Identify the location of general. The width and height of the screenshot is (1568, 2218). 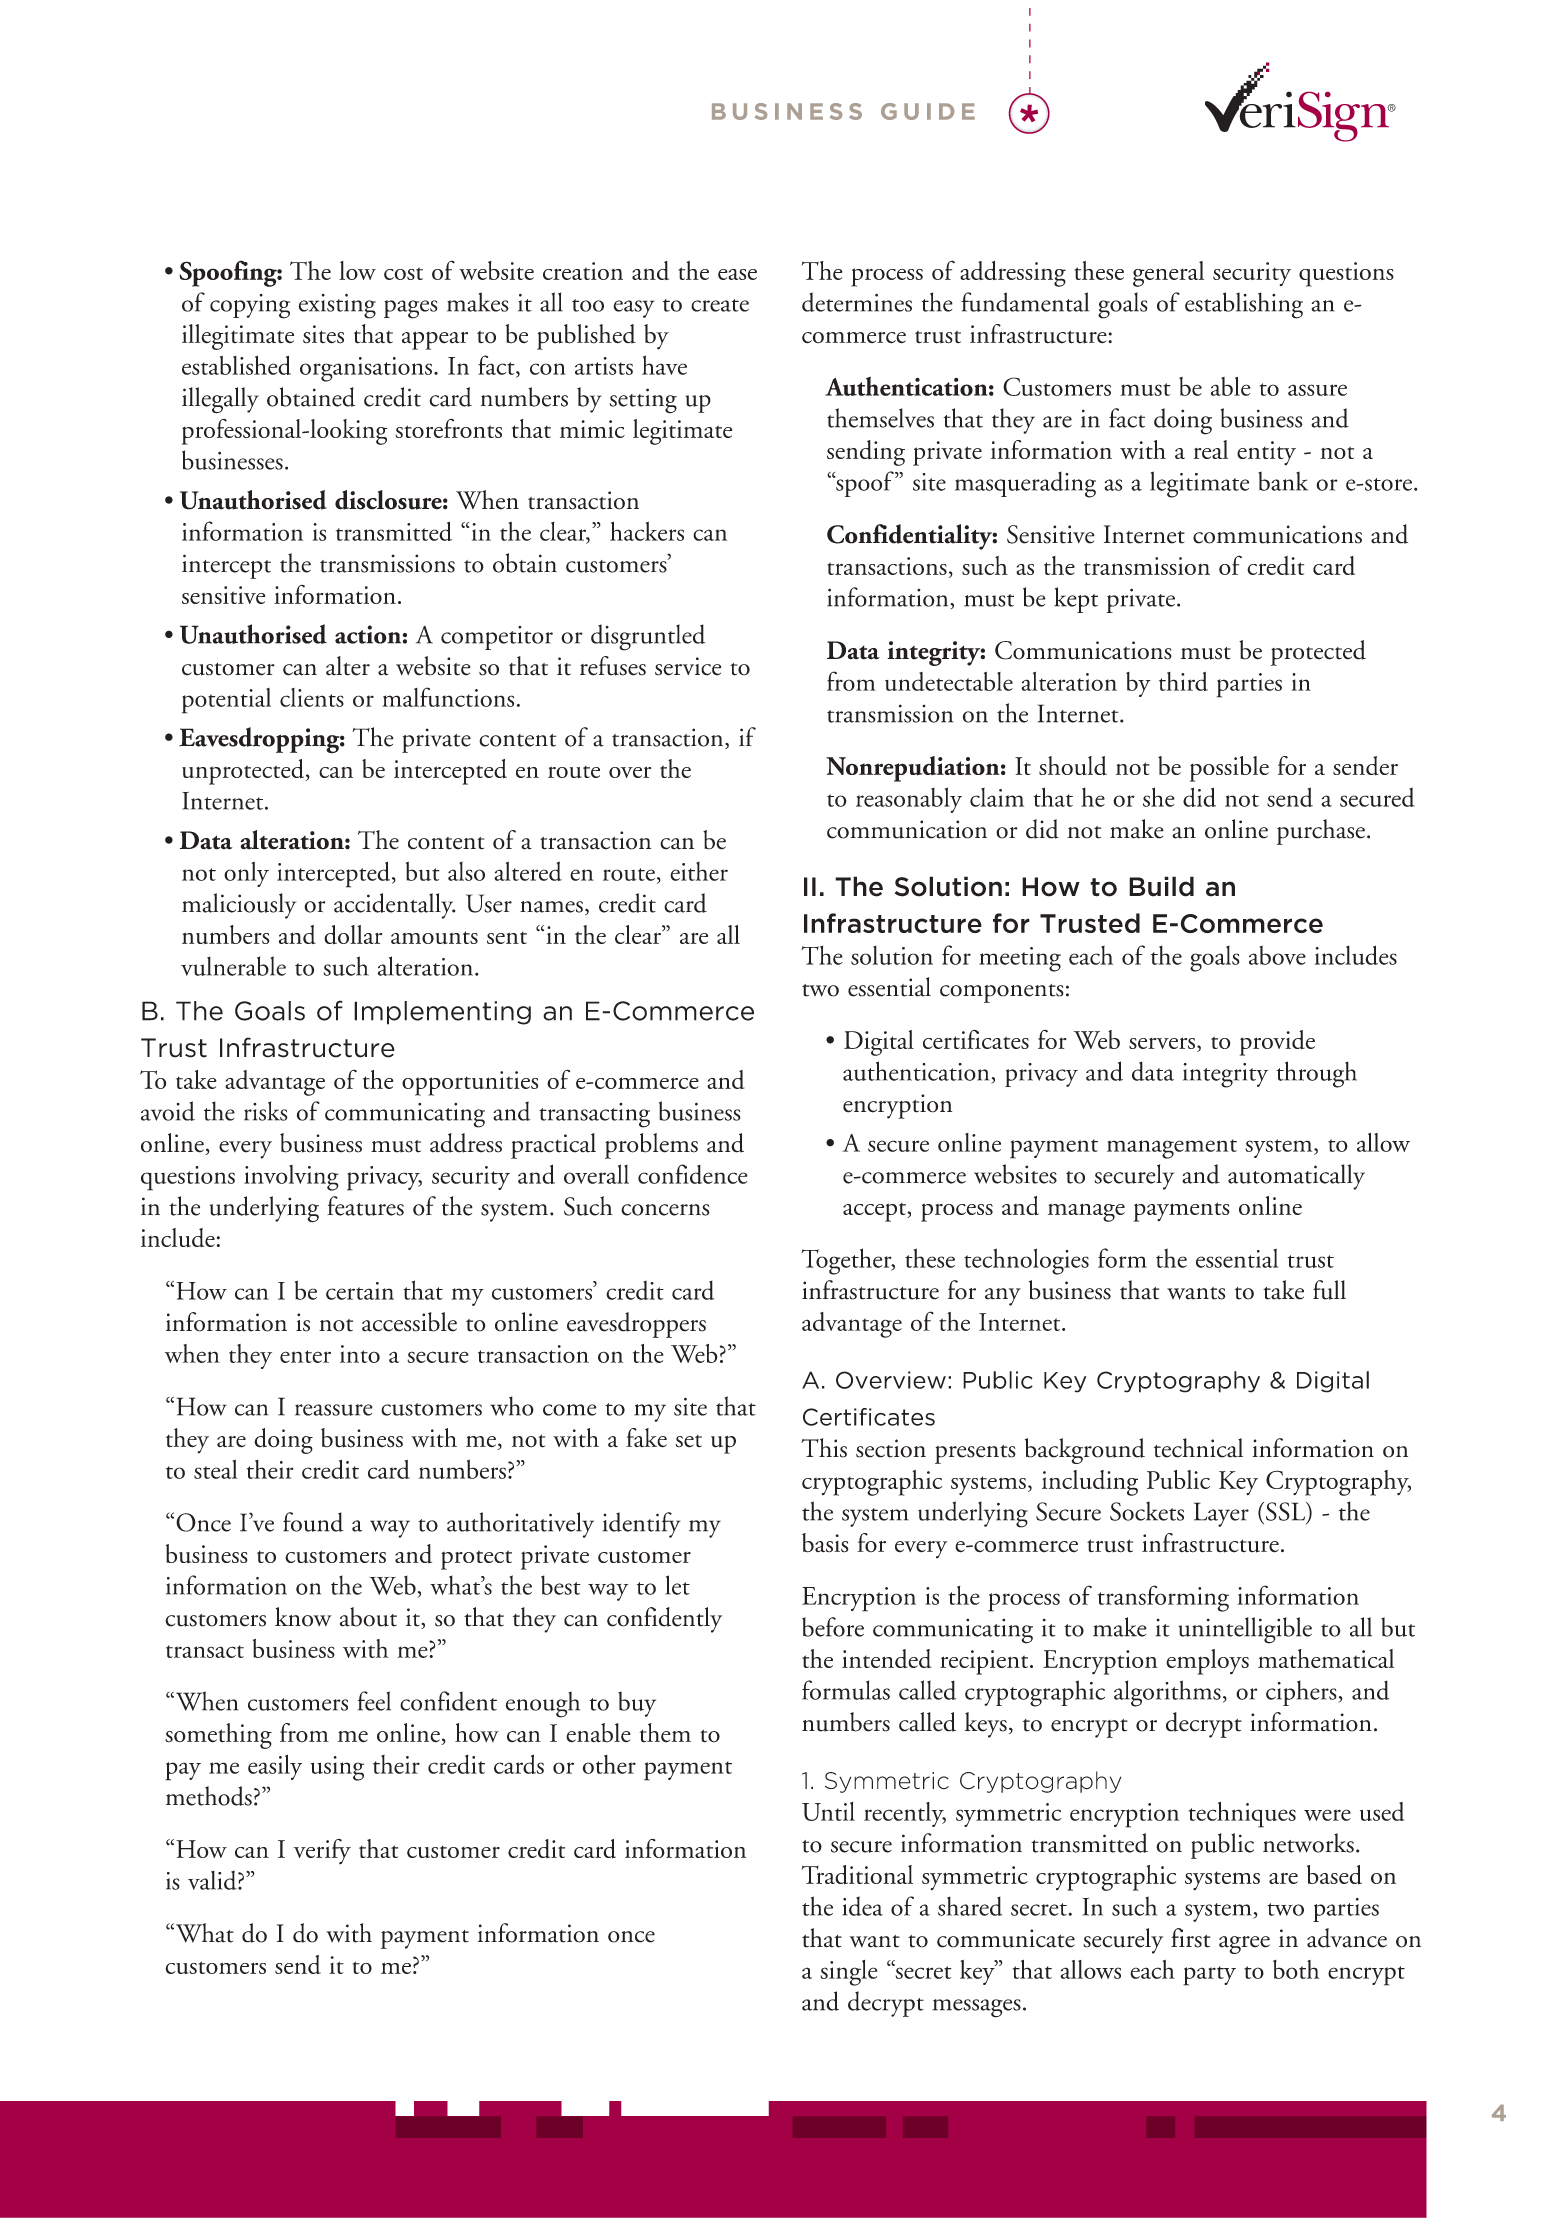
(1168, 274).
